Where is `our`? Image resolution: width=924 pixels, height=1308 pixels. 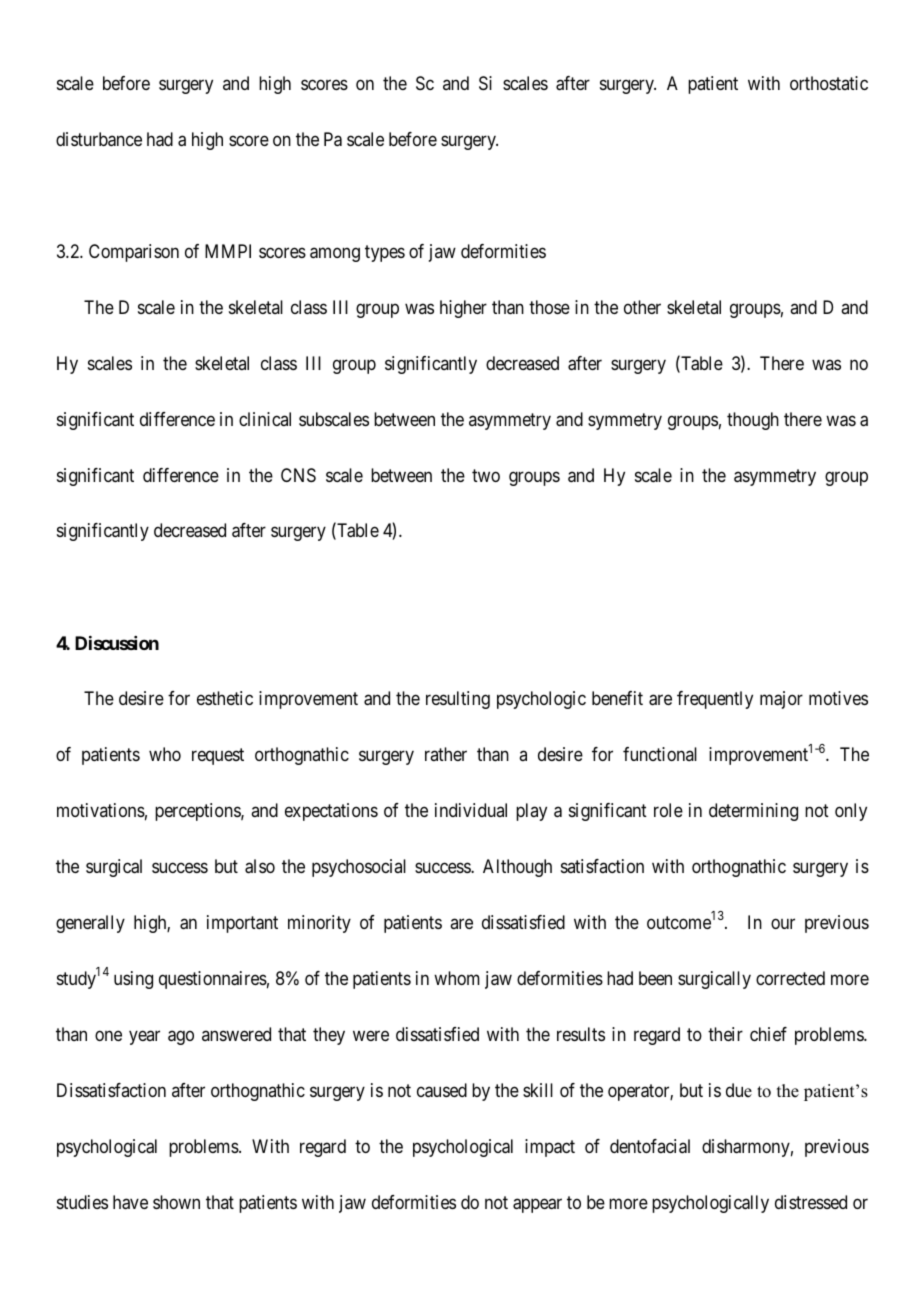
our is located at coordinates (783, 923).
